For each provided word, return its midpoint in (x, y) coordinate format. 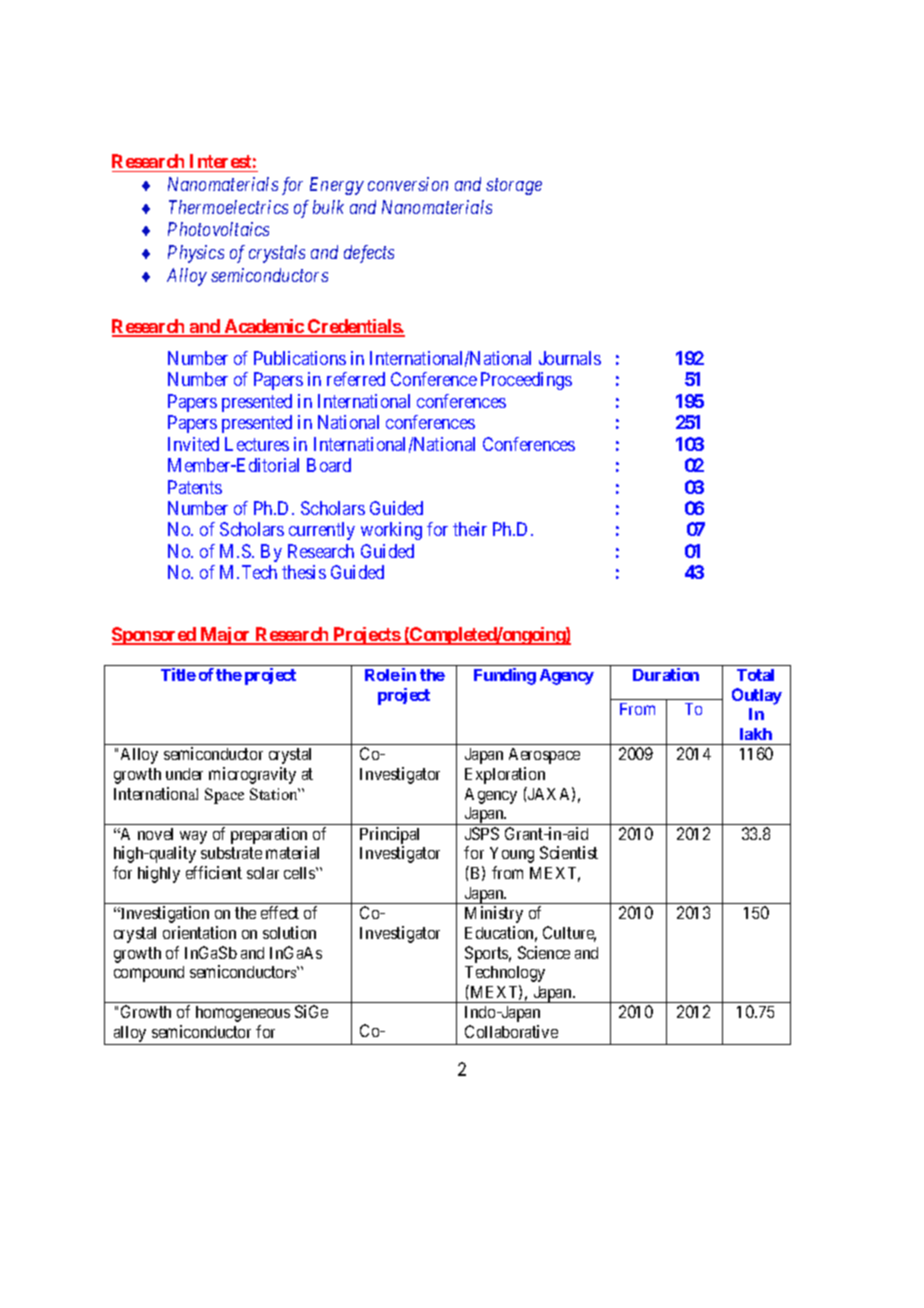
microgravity (252, 775)
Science (544, 952)
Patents (195, 487)
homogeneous (243, 1014)
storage (514, 187)
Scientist (569, 852)
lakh (756, 734)
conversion (408, 184)
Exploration (505, 775)
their (470, 529)
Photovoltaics (218, 229)
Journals (570, 358)
